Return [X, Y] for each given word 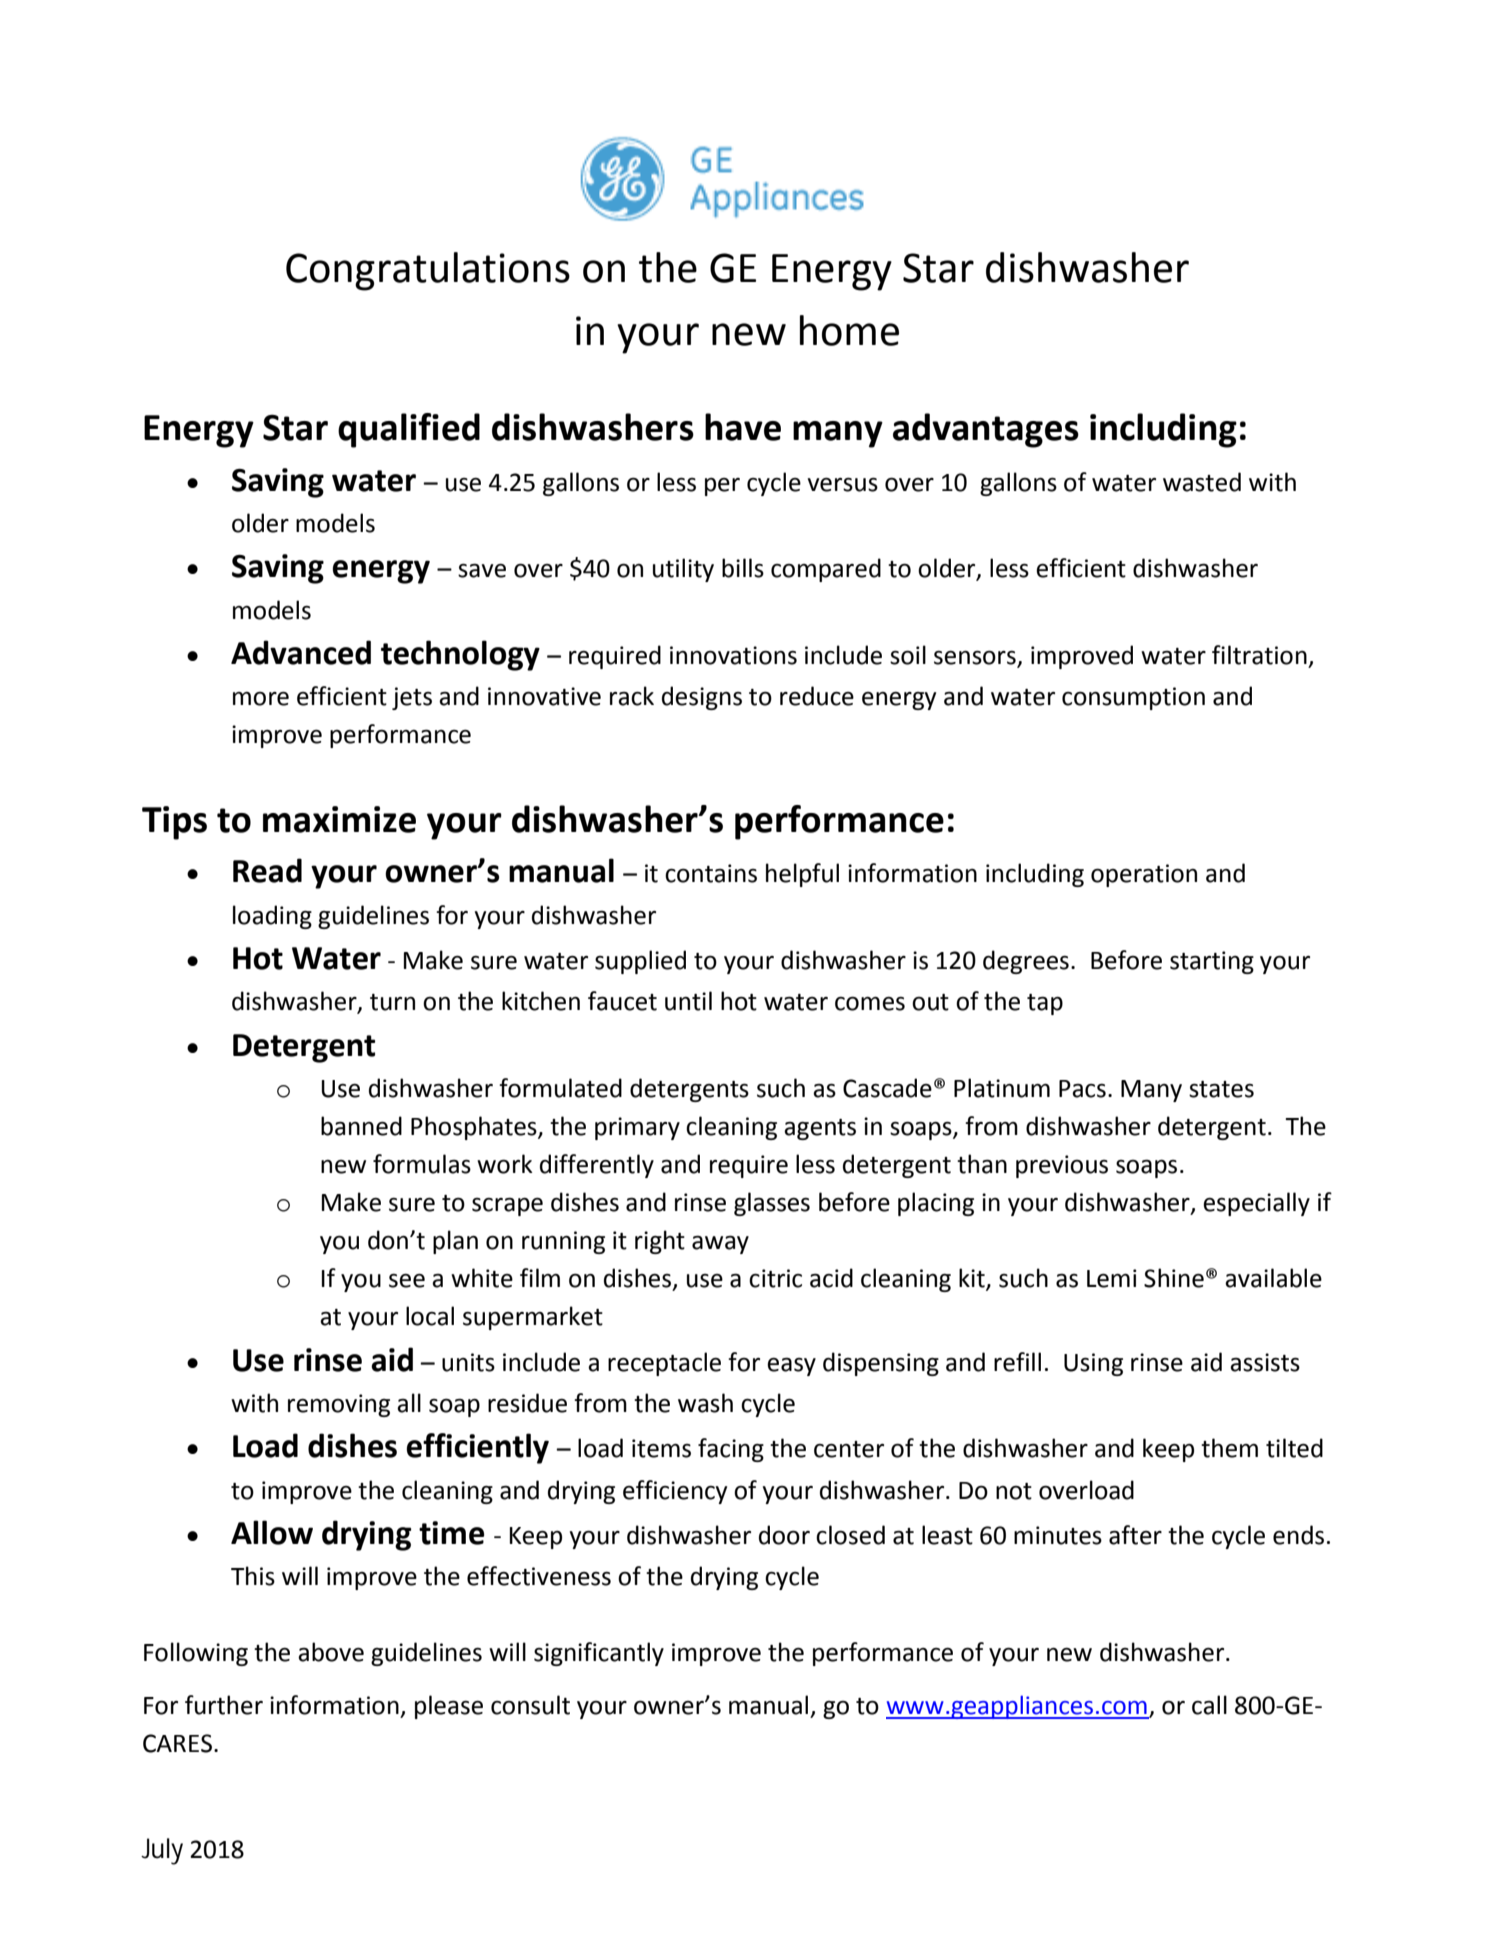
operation [1144, 875]
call [1209, 1705]
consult [530, 1705]
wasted [1202, 482]
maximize [339, 819]
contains [711, 873]
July [162, 1851]
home [849, 330]
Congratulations [428, 271]
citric [775, 1278]
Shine [1174, 1278]
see [407, 1281]
